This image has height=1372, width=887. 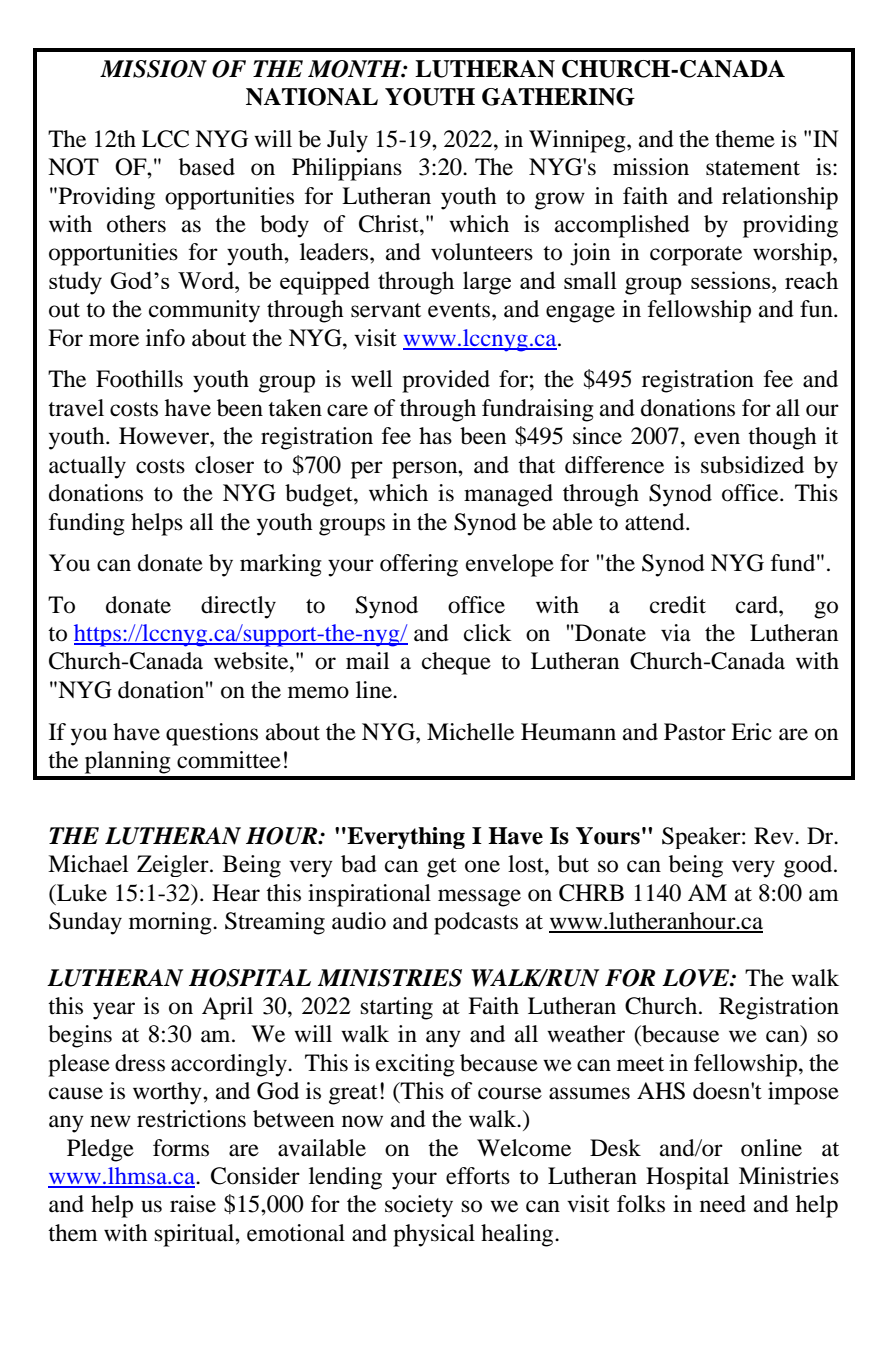 What do you see at coordinates (809, 866) in the image?
I see `good` at bounding box center [809, 866].
